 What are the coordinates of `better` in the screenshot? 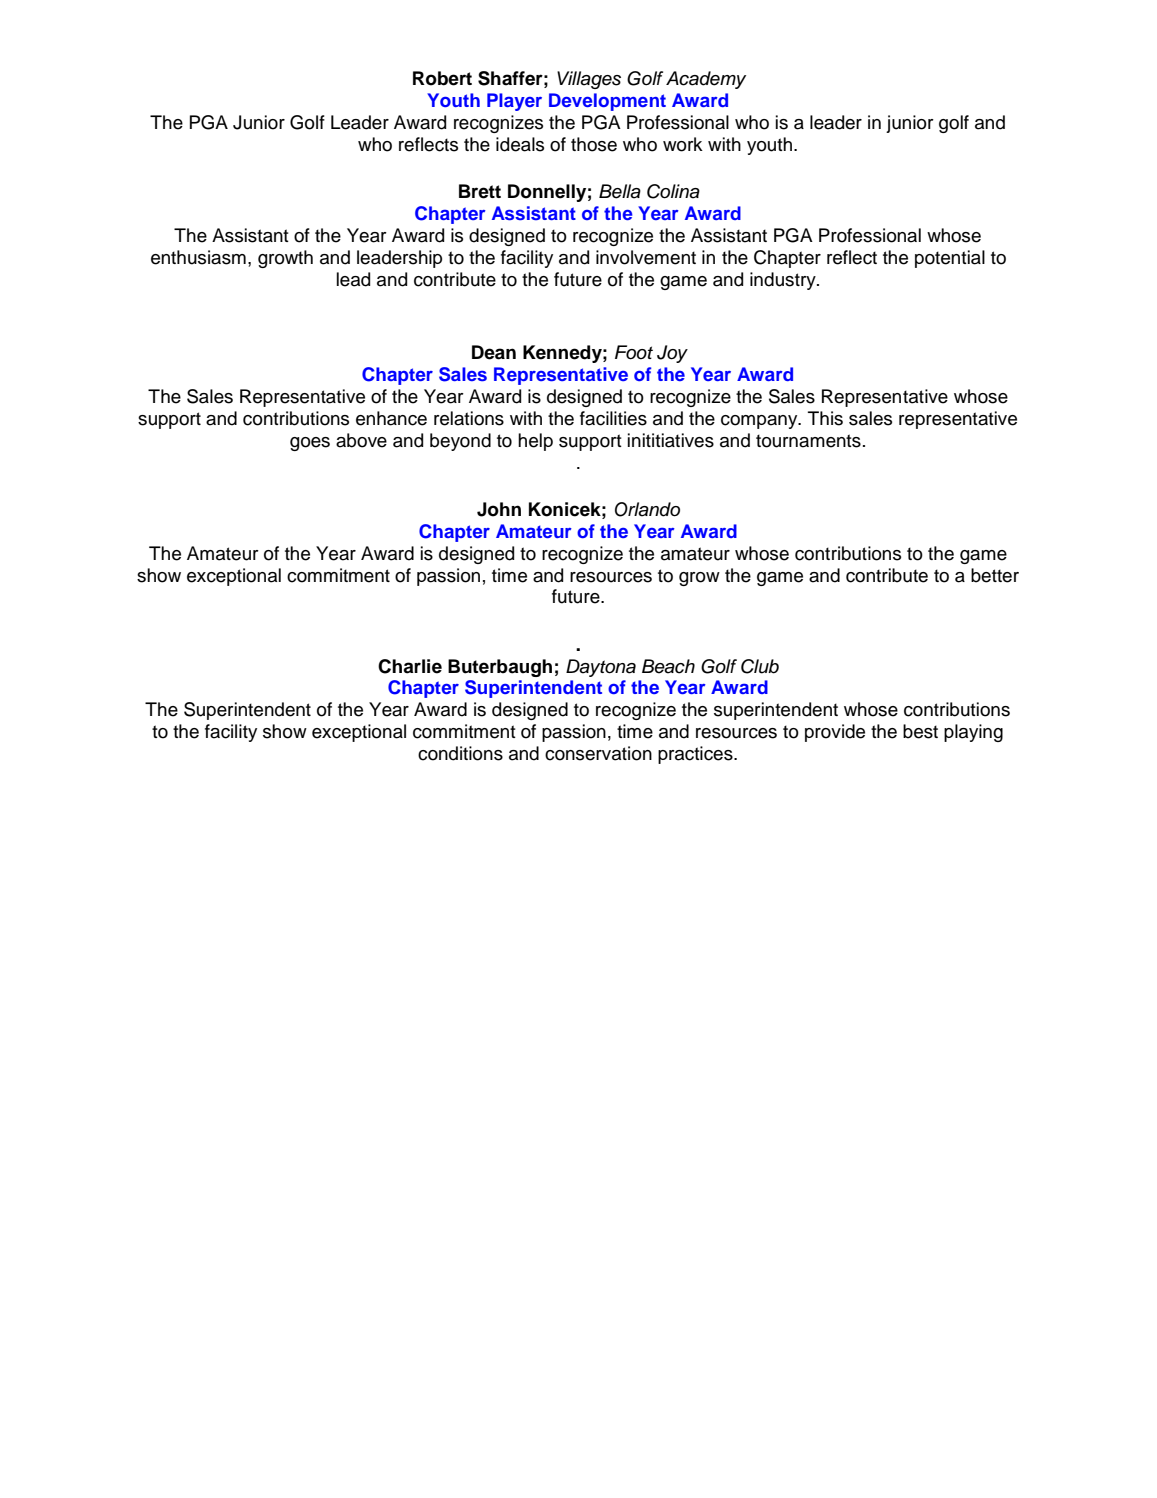 It's located at (995, 575).
